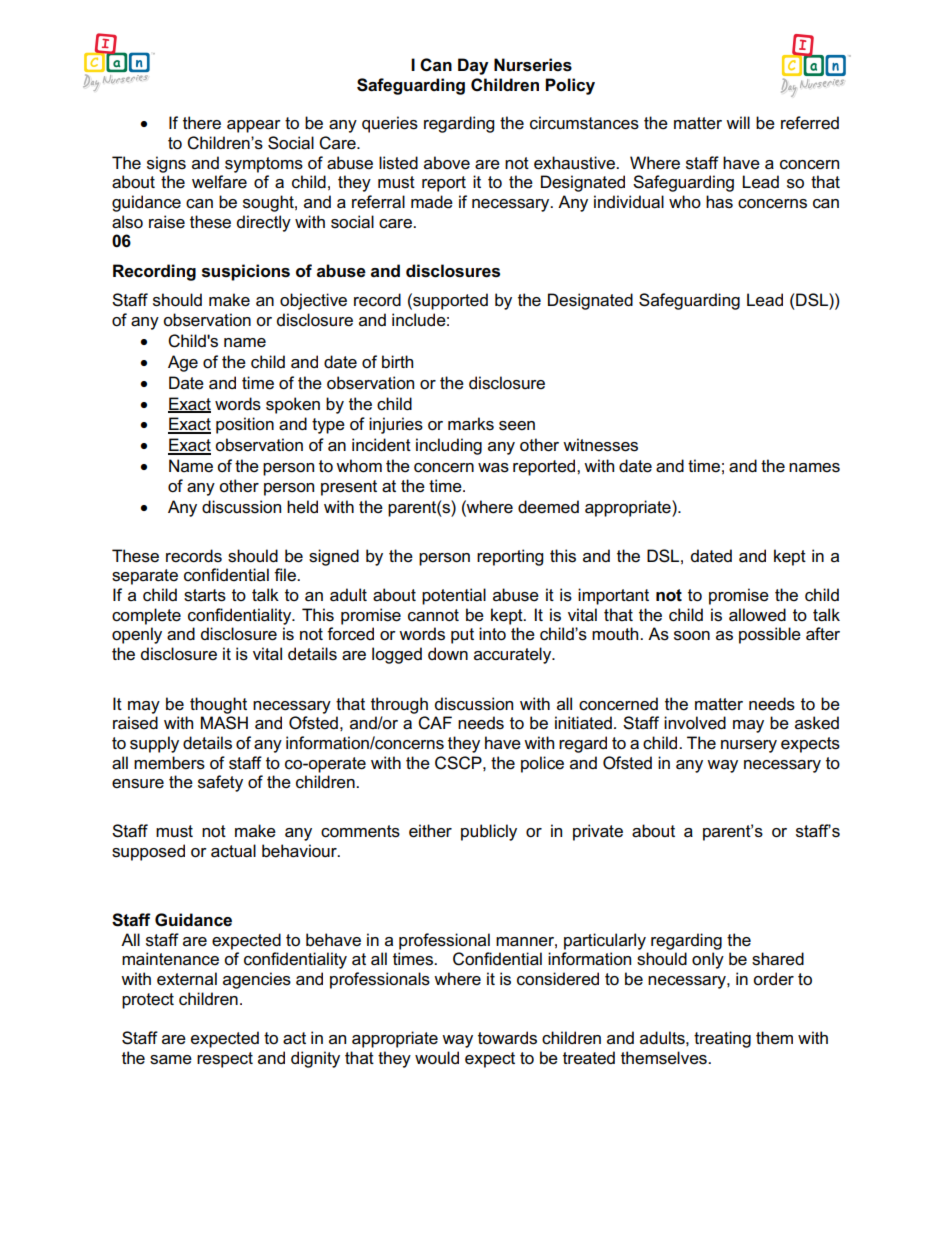 Image resolution: width=952 pixels, height=1233 pixels. Describe the element at coordinates (738, 122) in the screenshot. I see `will` at that location.
